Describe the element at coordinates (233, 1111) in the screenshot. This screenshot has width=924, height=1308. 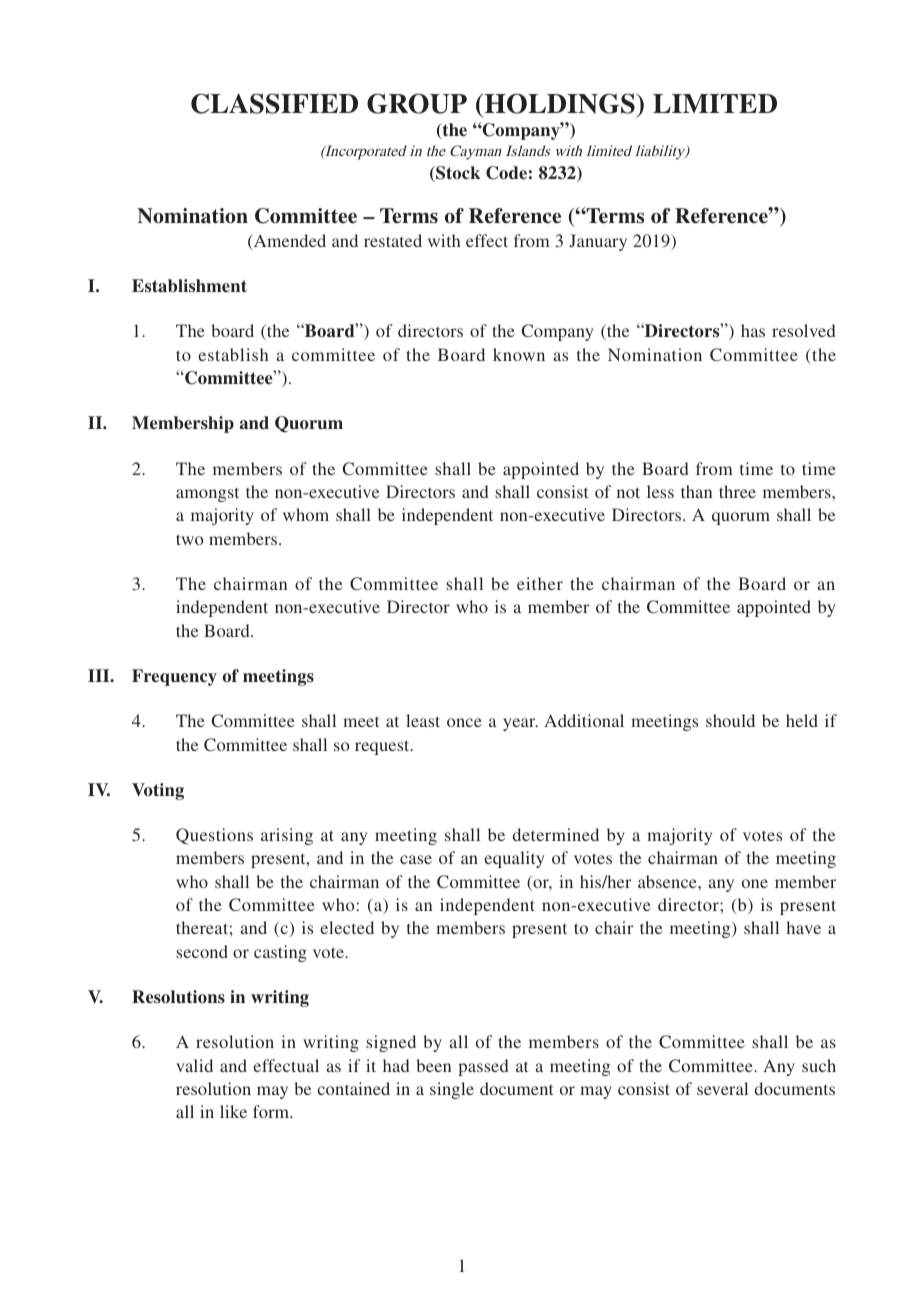
I see `like` at that location.
